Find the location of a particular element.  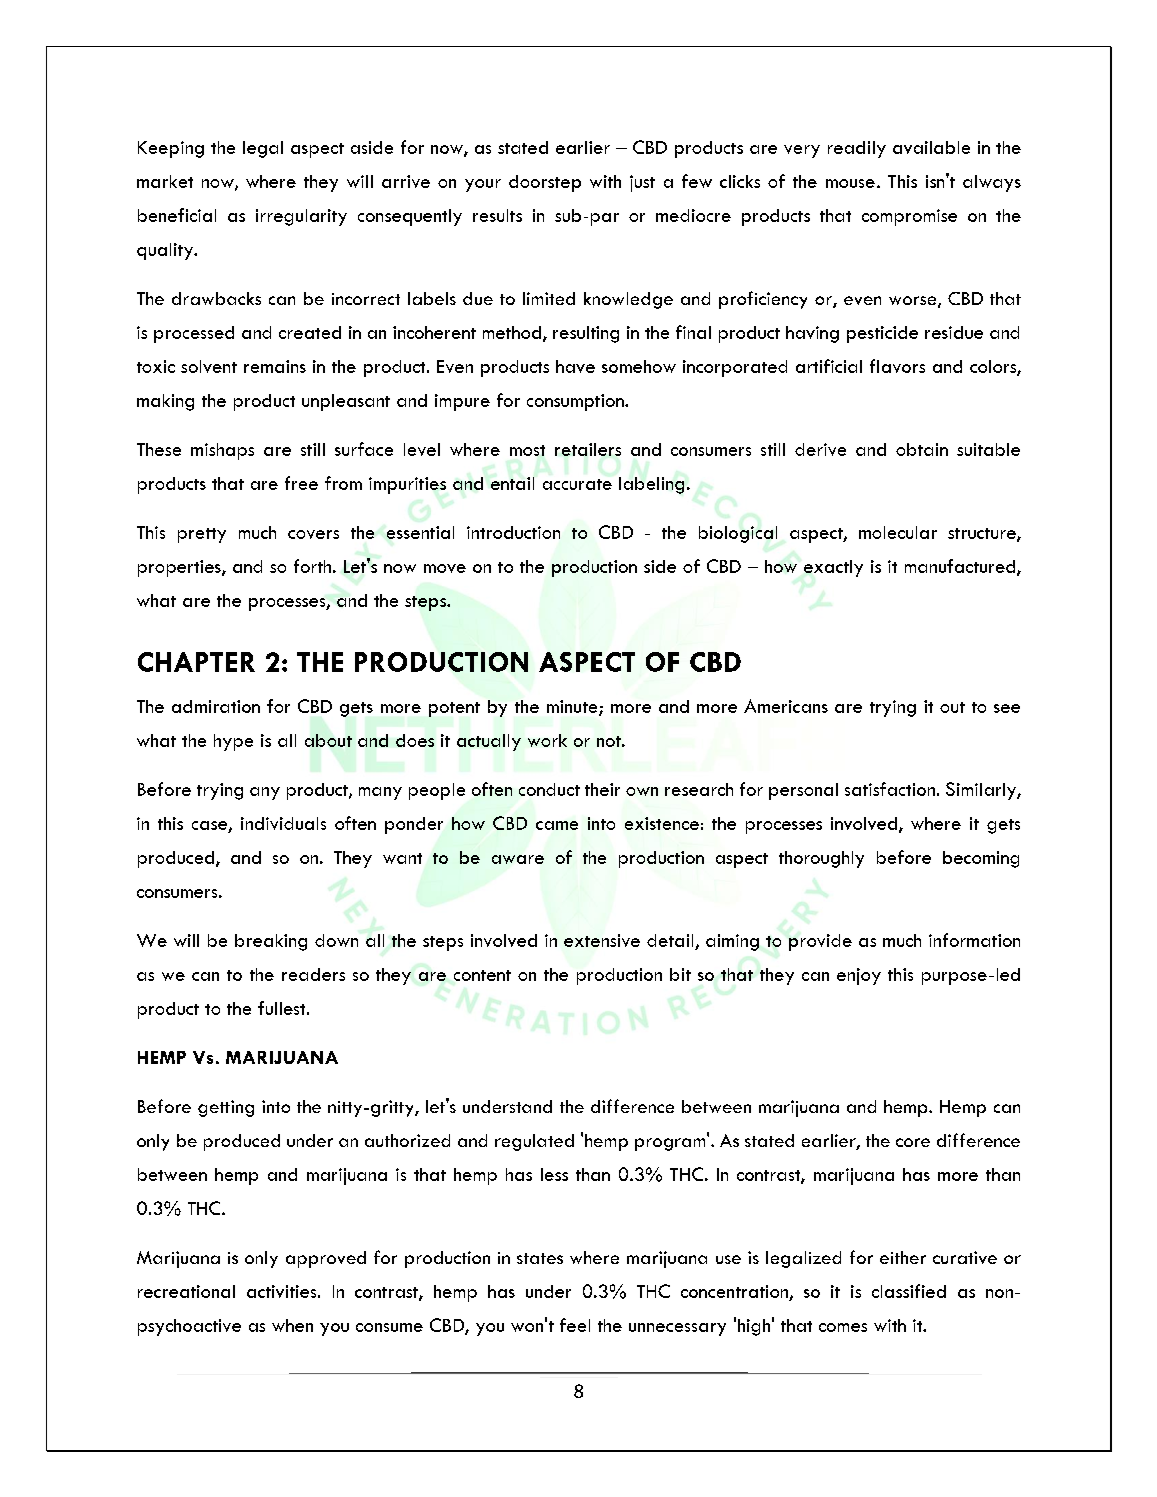

classified is located at coordinates (909, 1291).
